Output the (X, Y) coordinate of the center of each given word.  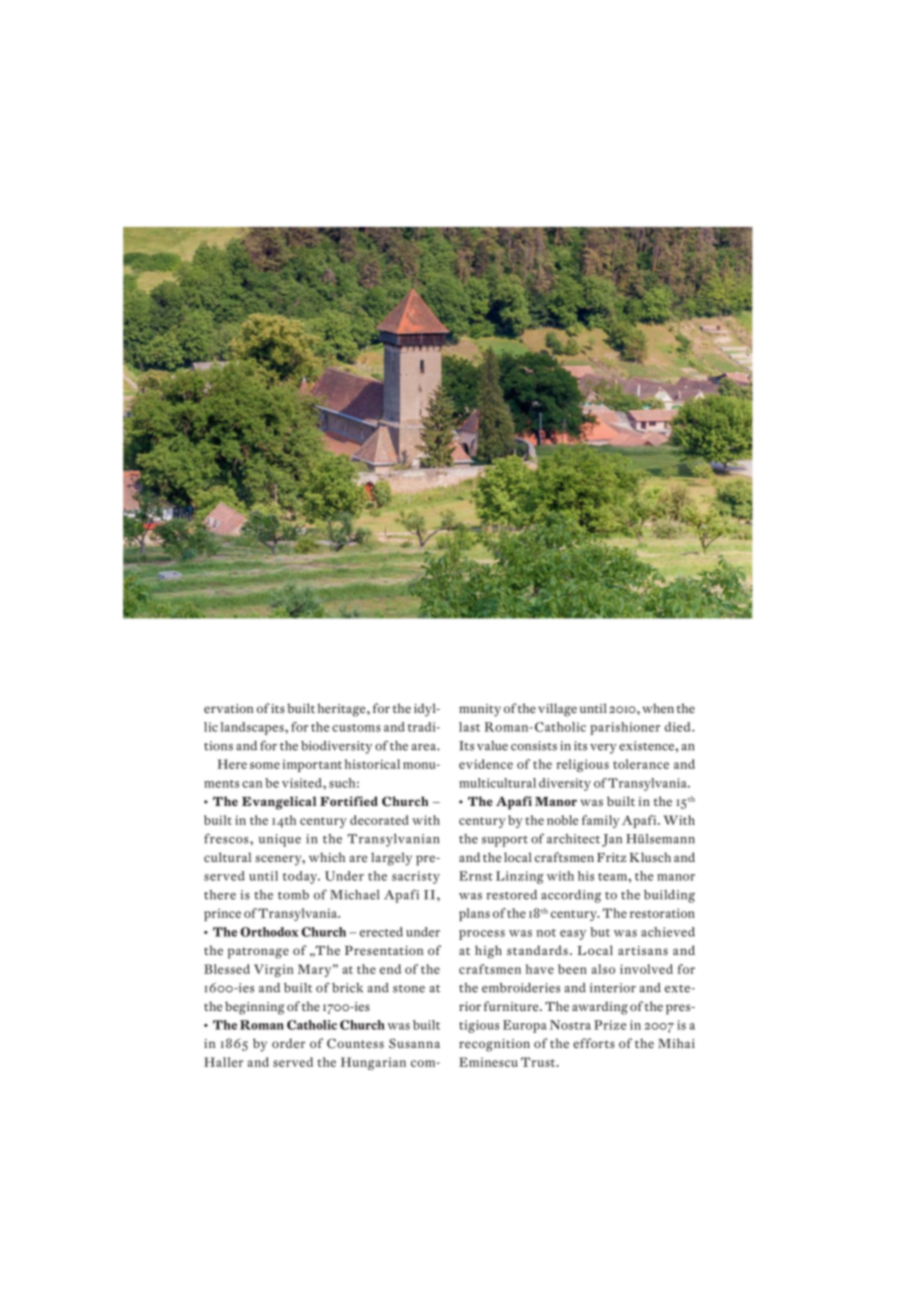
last (469, 727)
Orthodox (269, 932)
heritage (342, 710)
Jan (612, 840)
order (288, 1043)
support (505, 841)
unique (280, 840)
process (482, 935)
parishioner (625, 728)
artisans (643, 950)
